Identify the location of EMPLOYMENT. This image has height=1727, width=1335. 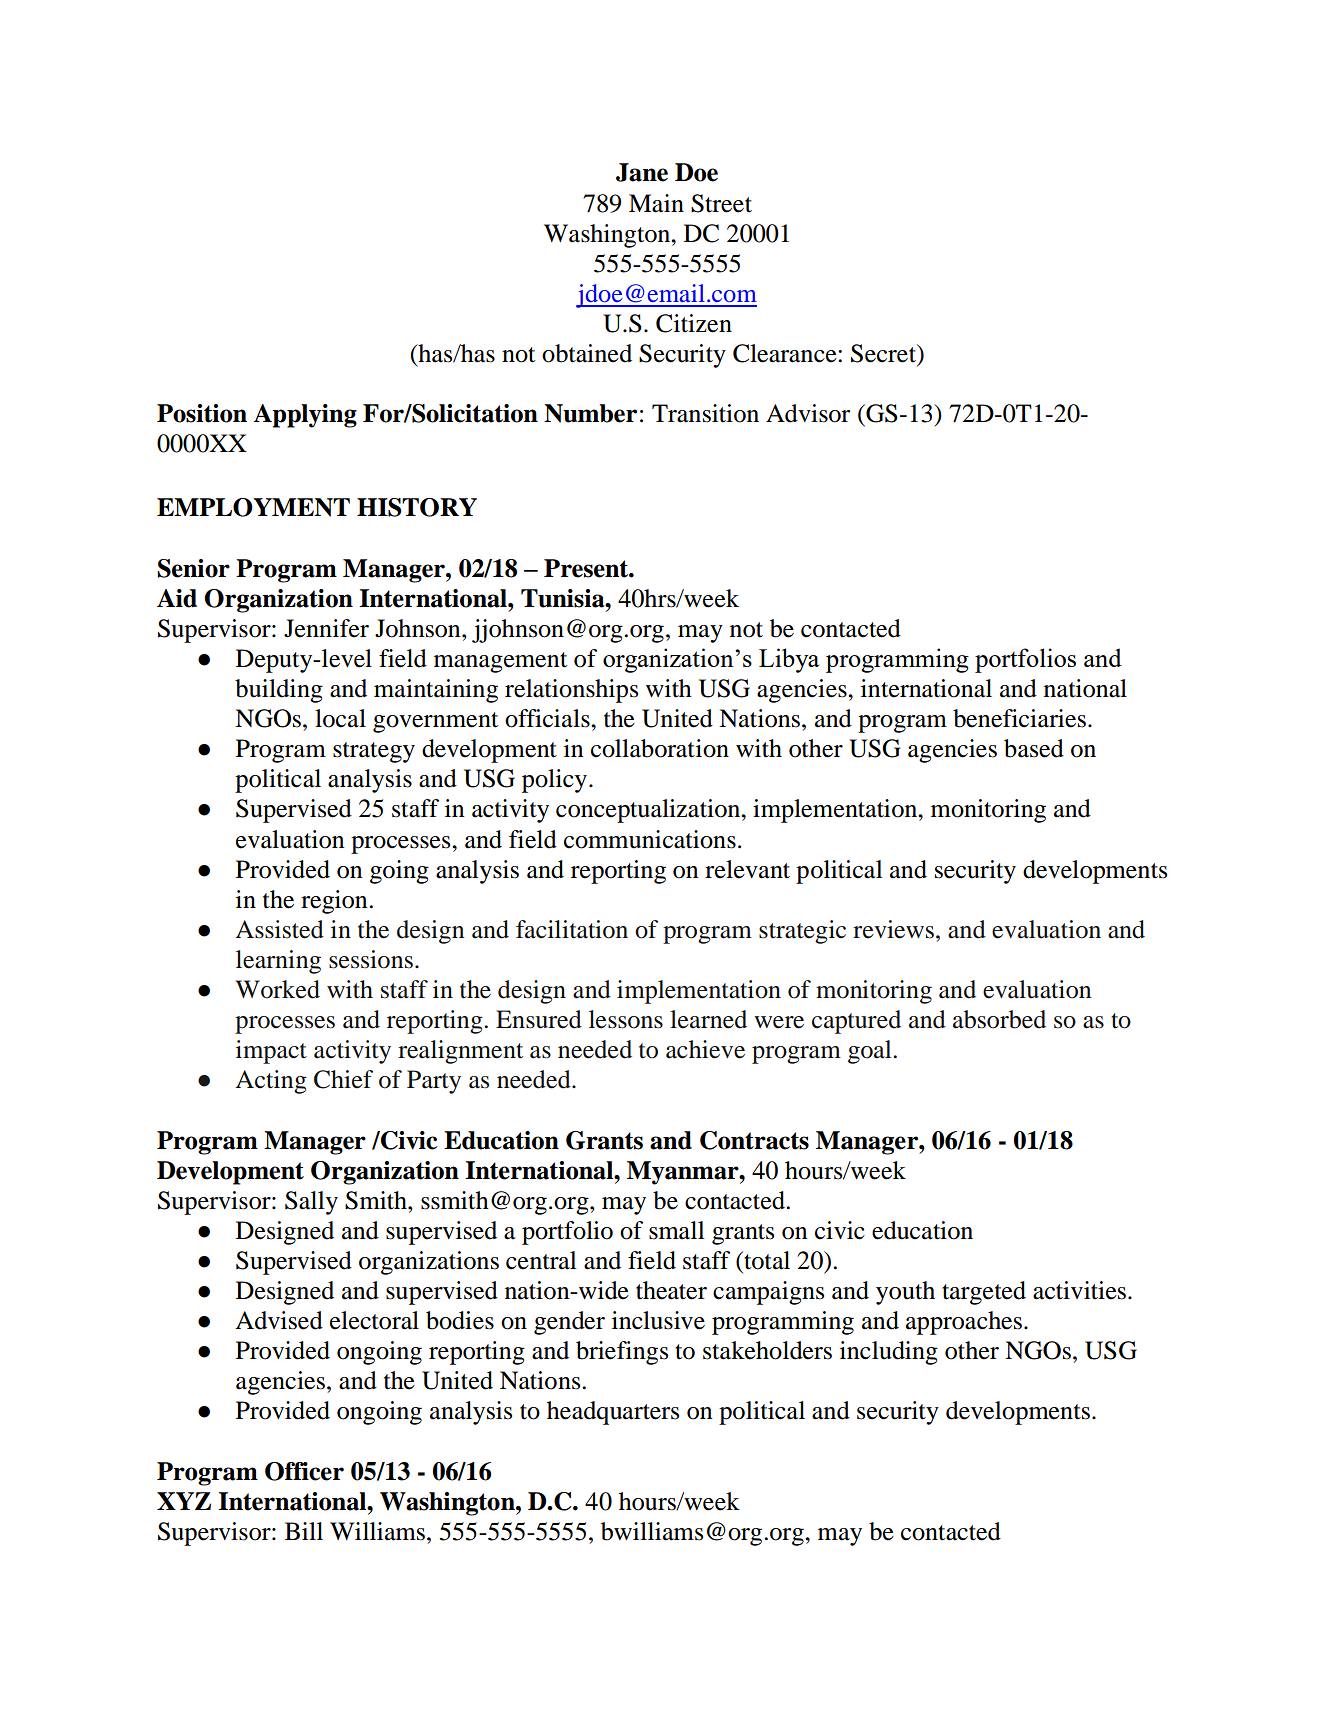
(253, 507).
